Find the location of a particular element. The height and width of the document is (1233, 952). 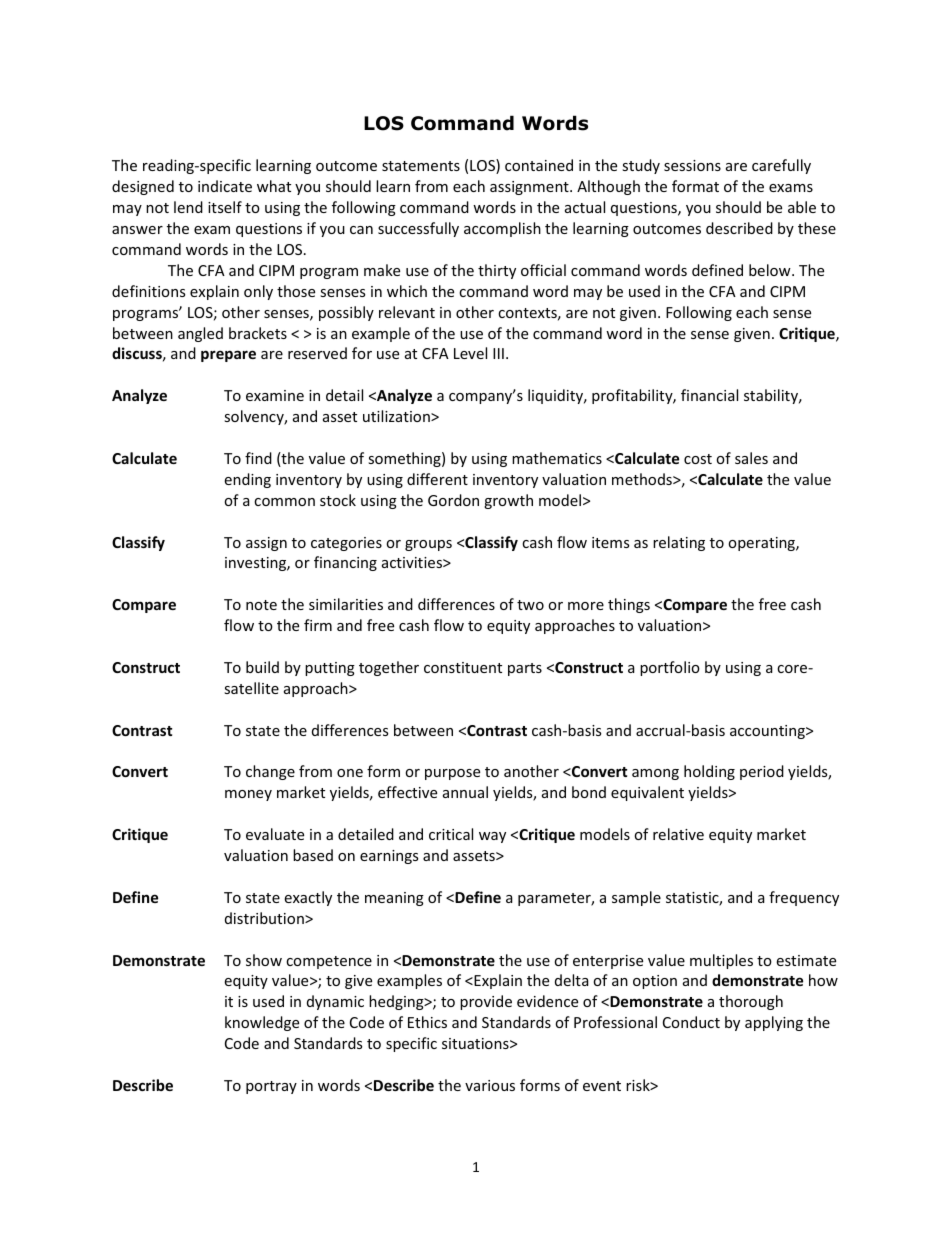

sessions is located at coordinates (692, 165).
